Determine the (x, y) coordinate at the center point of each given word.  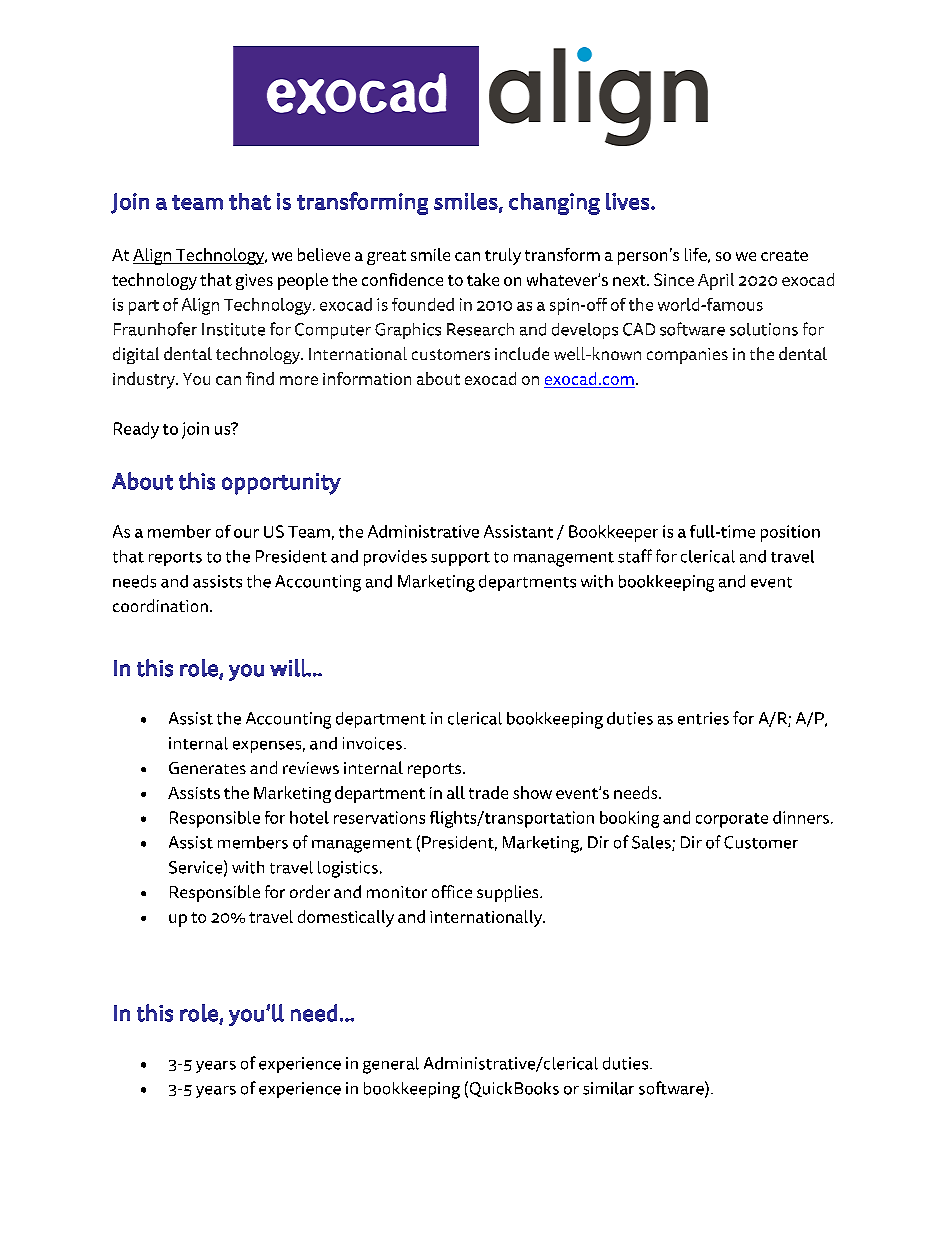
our (246, 533)
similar (608, 1088)
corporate (732, 820)
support (460, 559)
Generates (207, 768)
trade (488, 792)
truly (503, 256)
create (784, 255)
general (391, 1065)
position (790, 533)
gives (254, 282)
